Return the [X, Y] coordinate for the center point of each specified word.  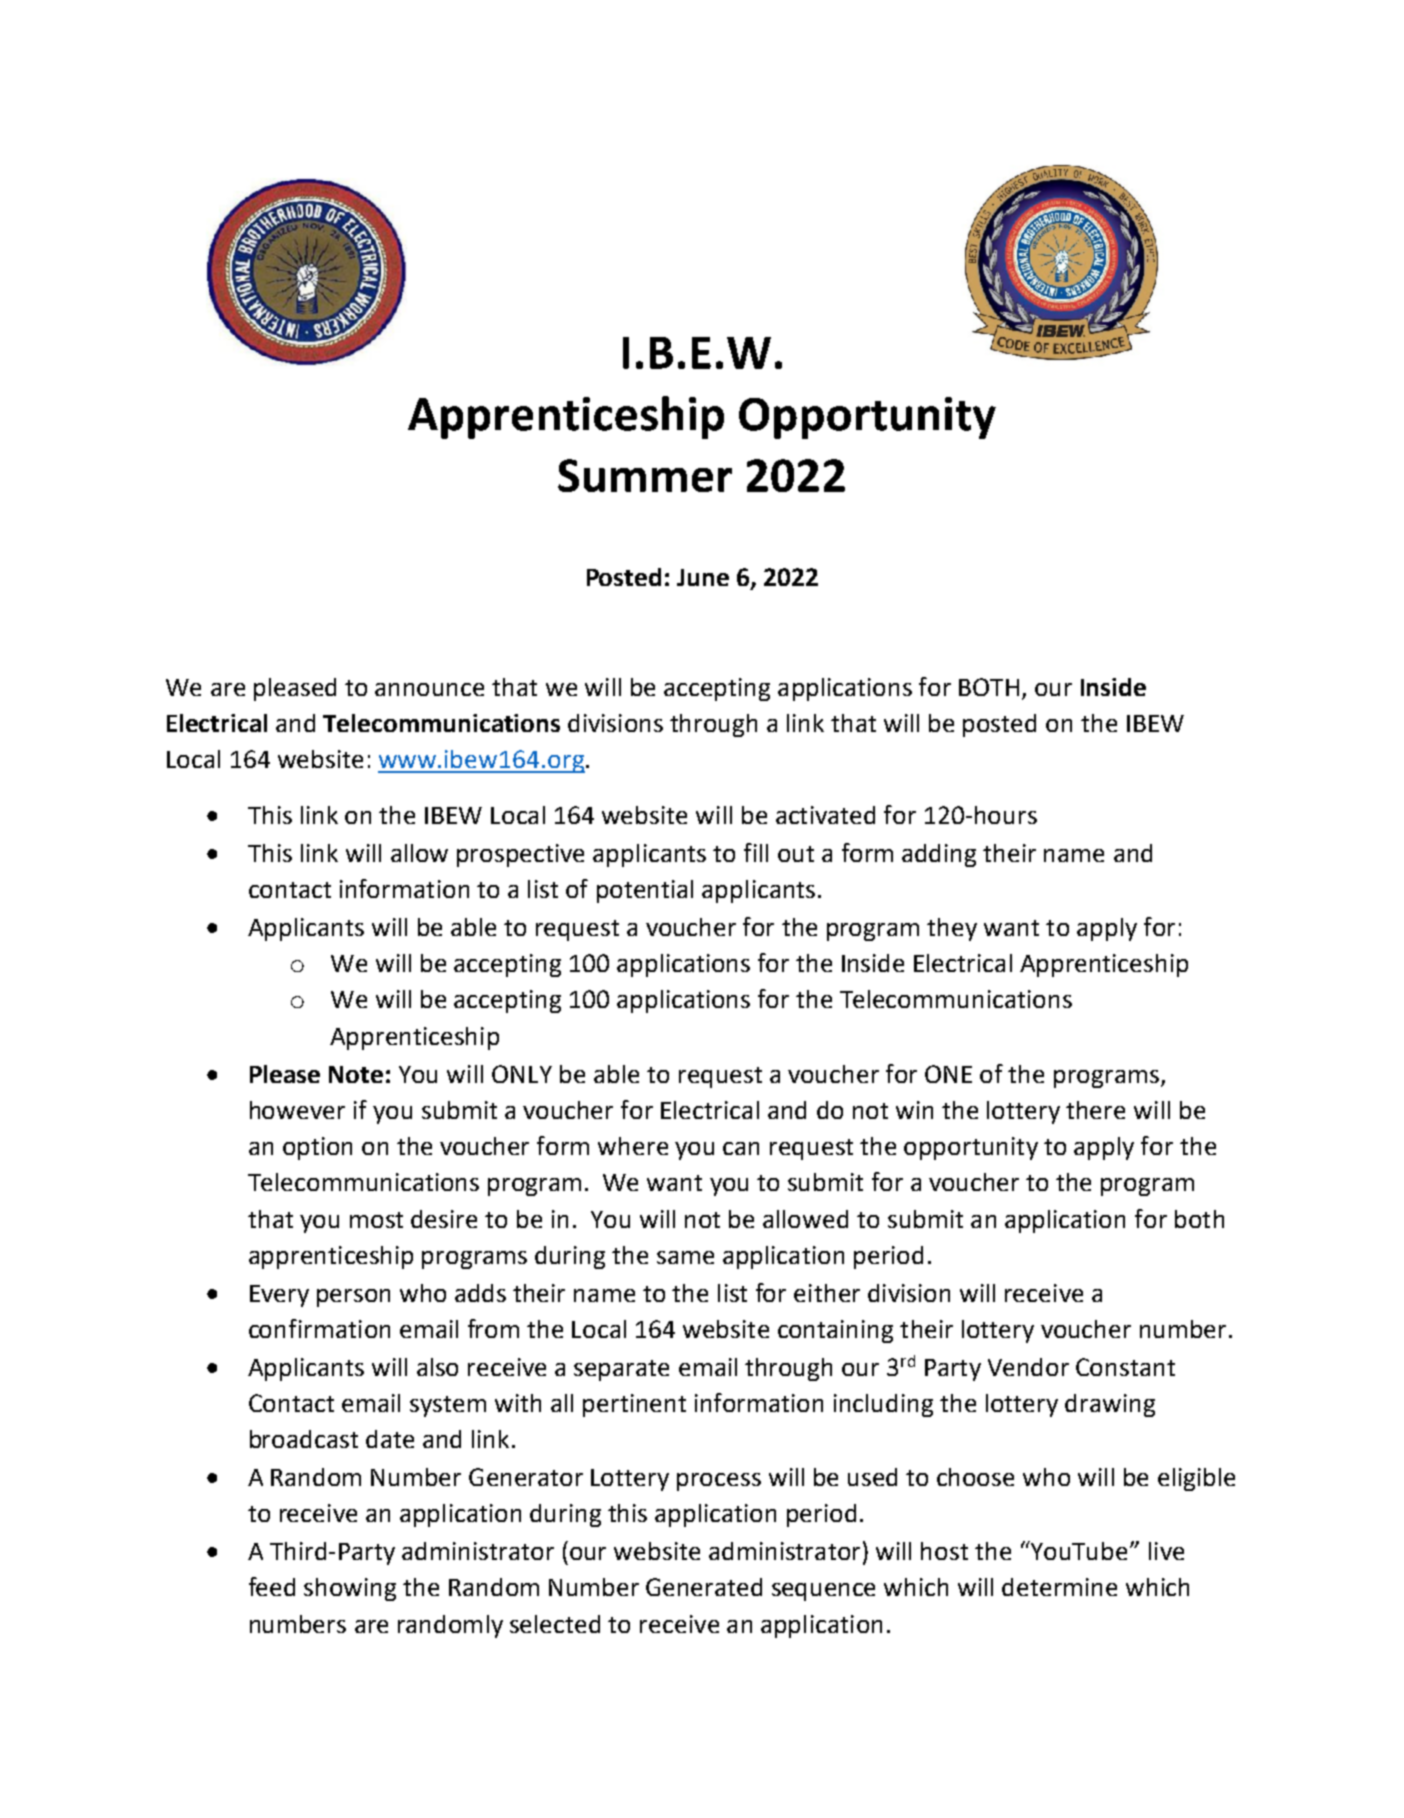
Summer [645, 475]
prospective [520, 855]
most [376, 1220]
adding [939, 855]
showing [350, 1589]
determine [1059, 1587]
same [685, 1257]
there [1095, 1110]
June [703, 577]
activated [825, 815]
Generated [704, 1587]
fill [756, 852]
